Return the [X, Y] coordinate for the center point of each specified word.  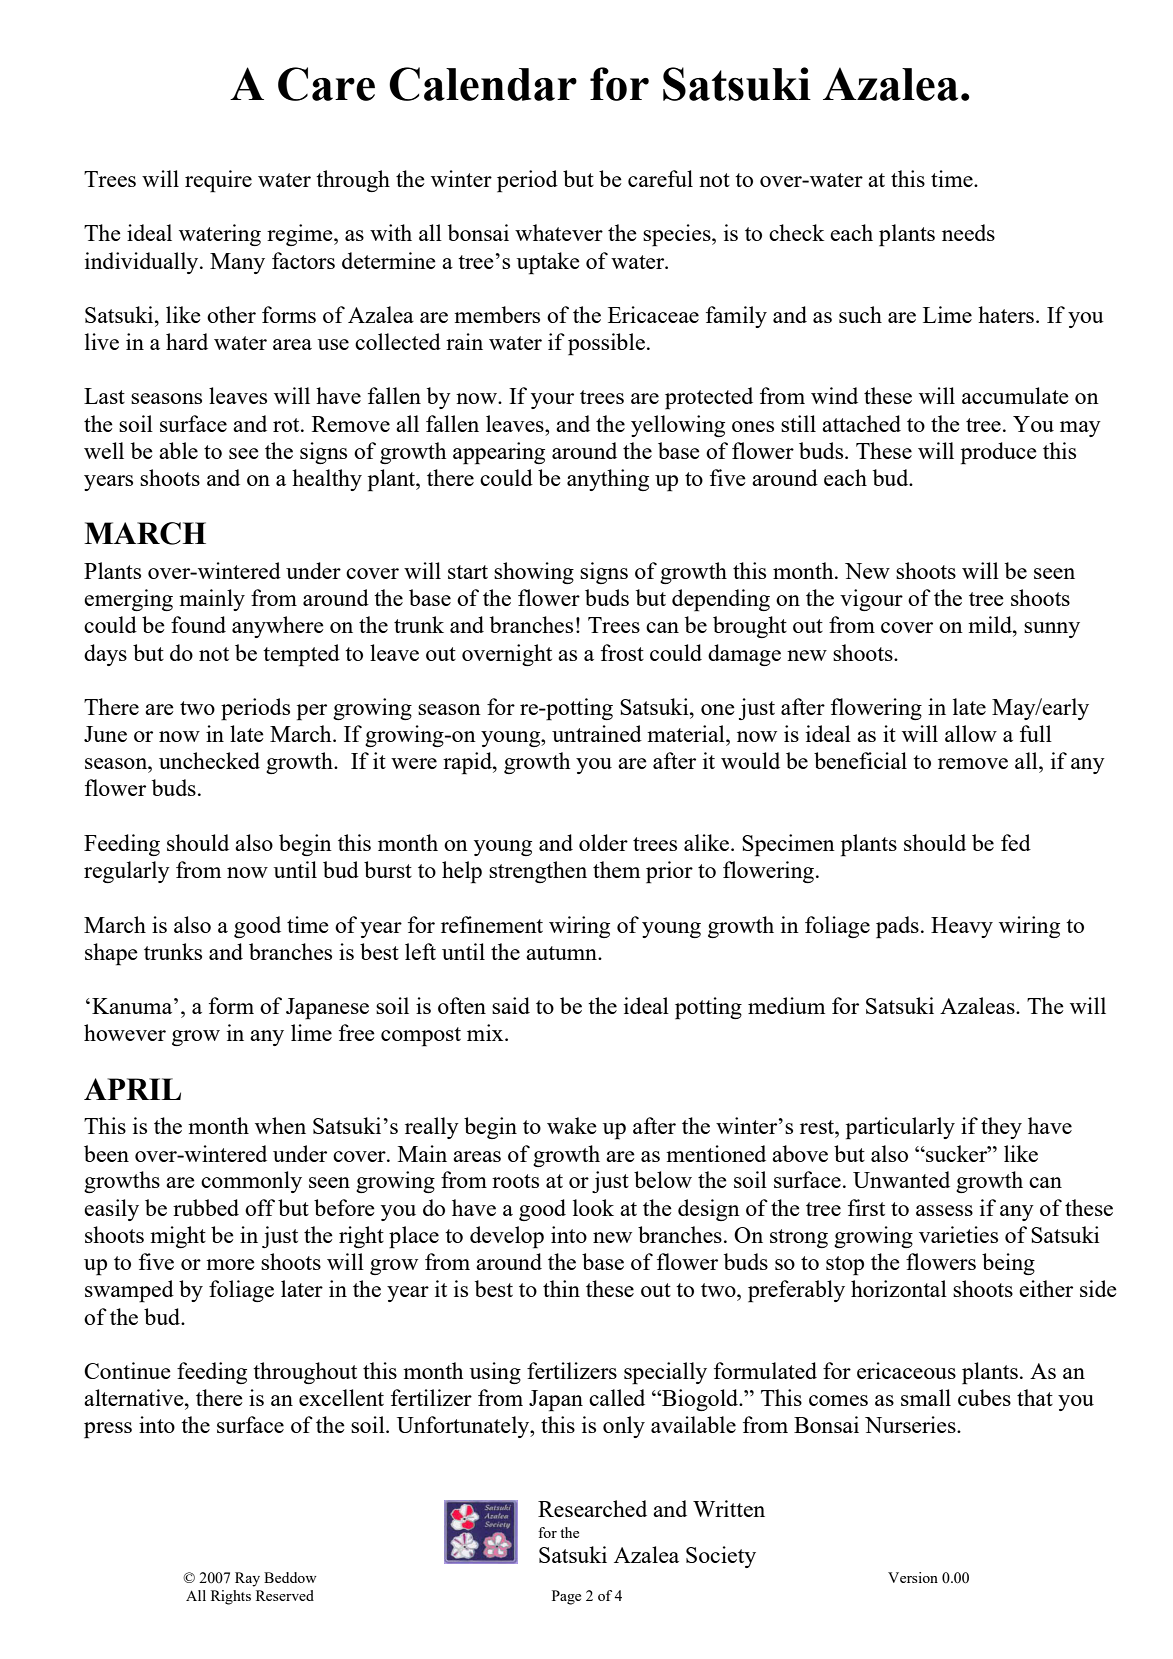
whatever [559, 232]
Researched [592, 1508]
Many [237, 263]
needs [968, 232]
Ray [247, 1579]
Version [913, 1577]
